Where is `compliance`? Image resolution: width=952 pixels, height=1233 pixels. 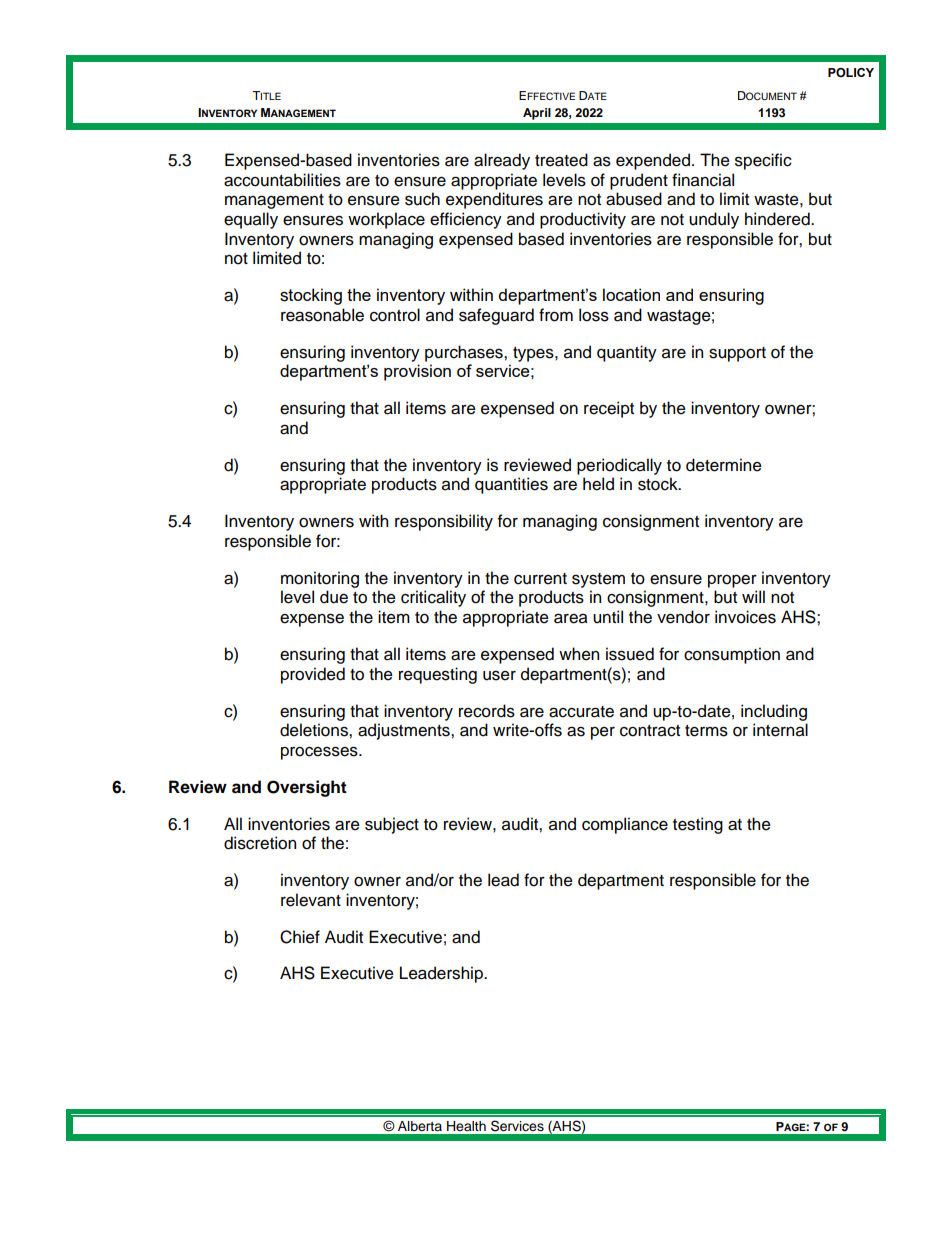 compliance is located at coordinates (625, 825).
